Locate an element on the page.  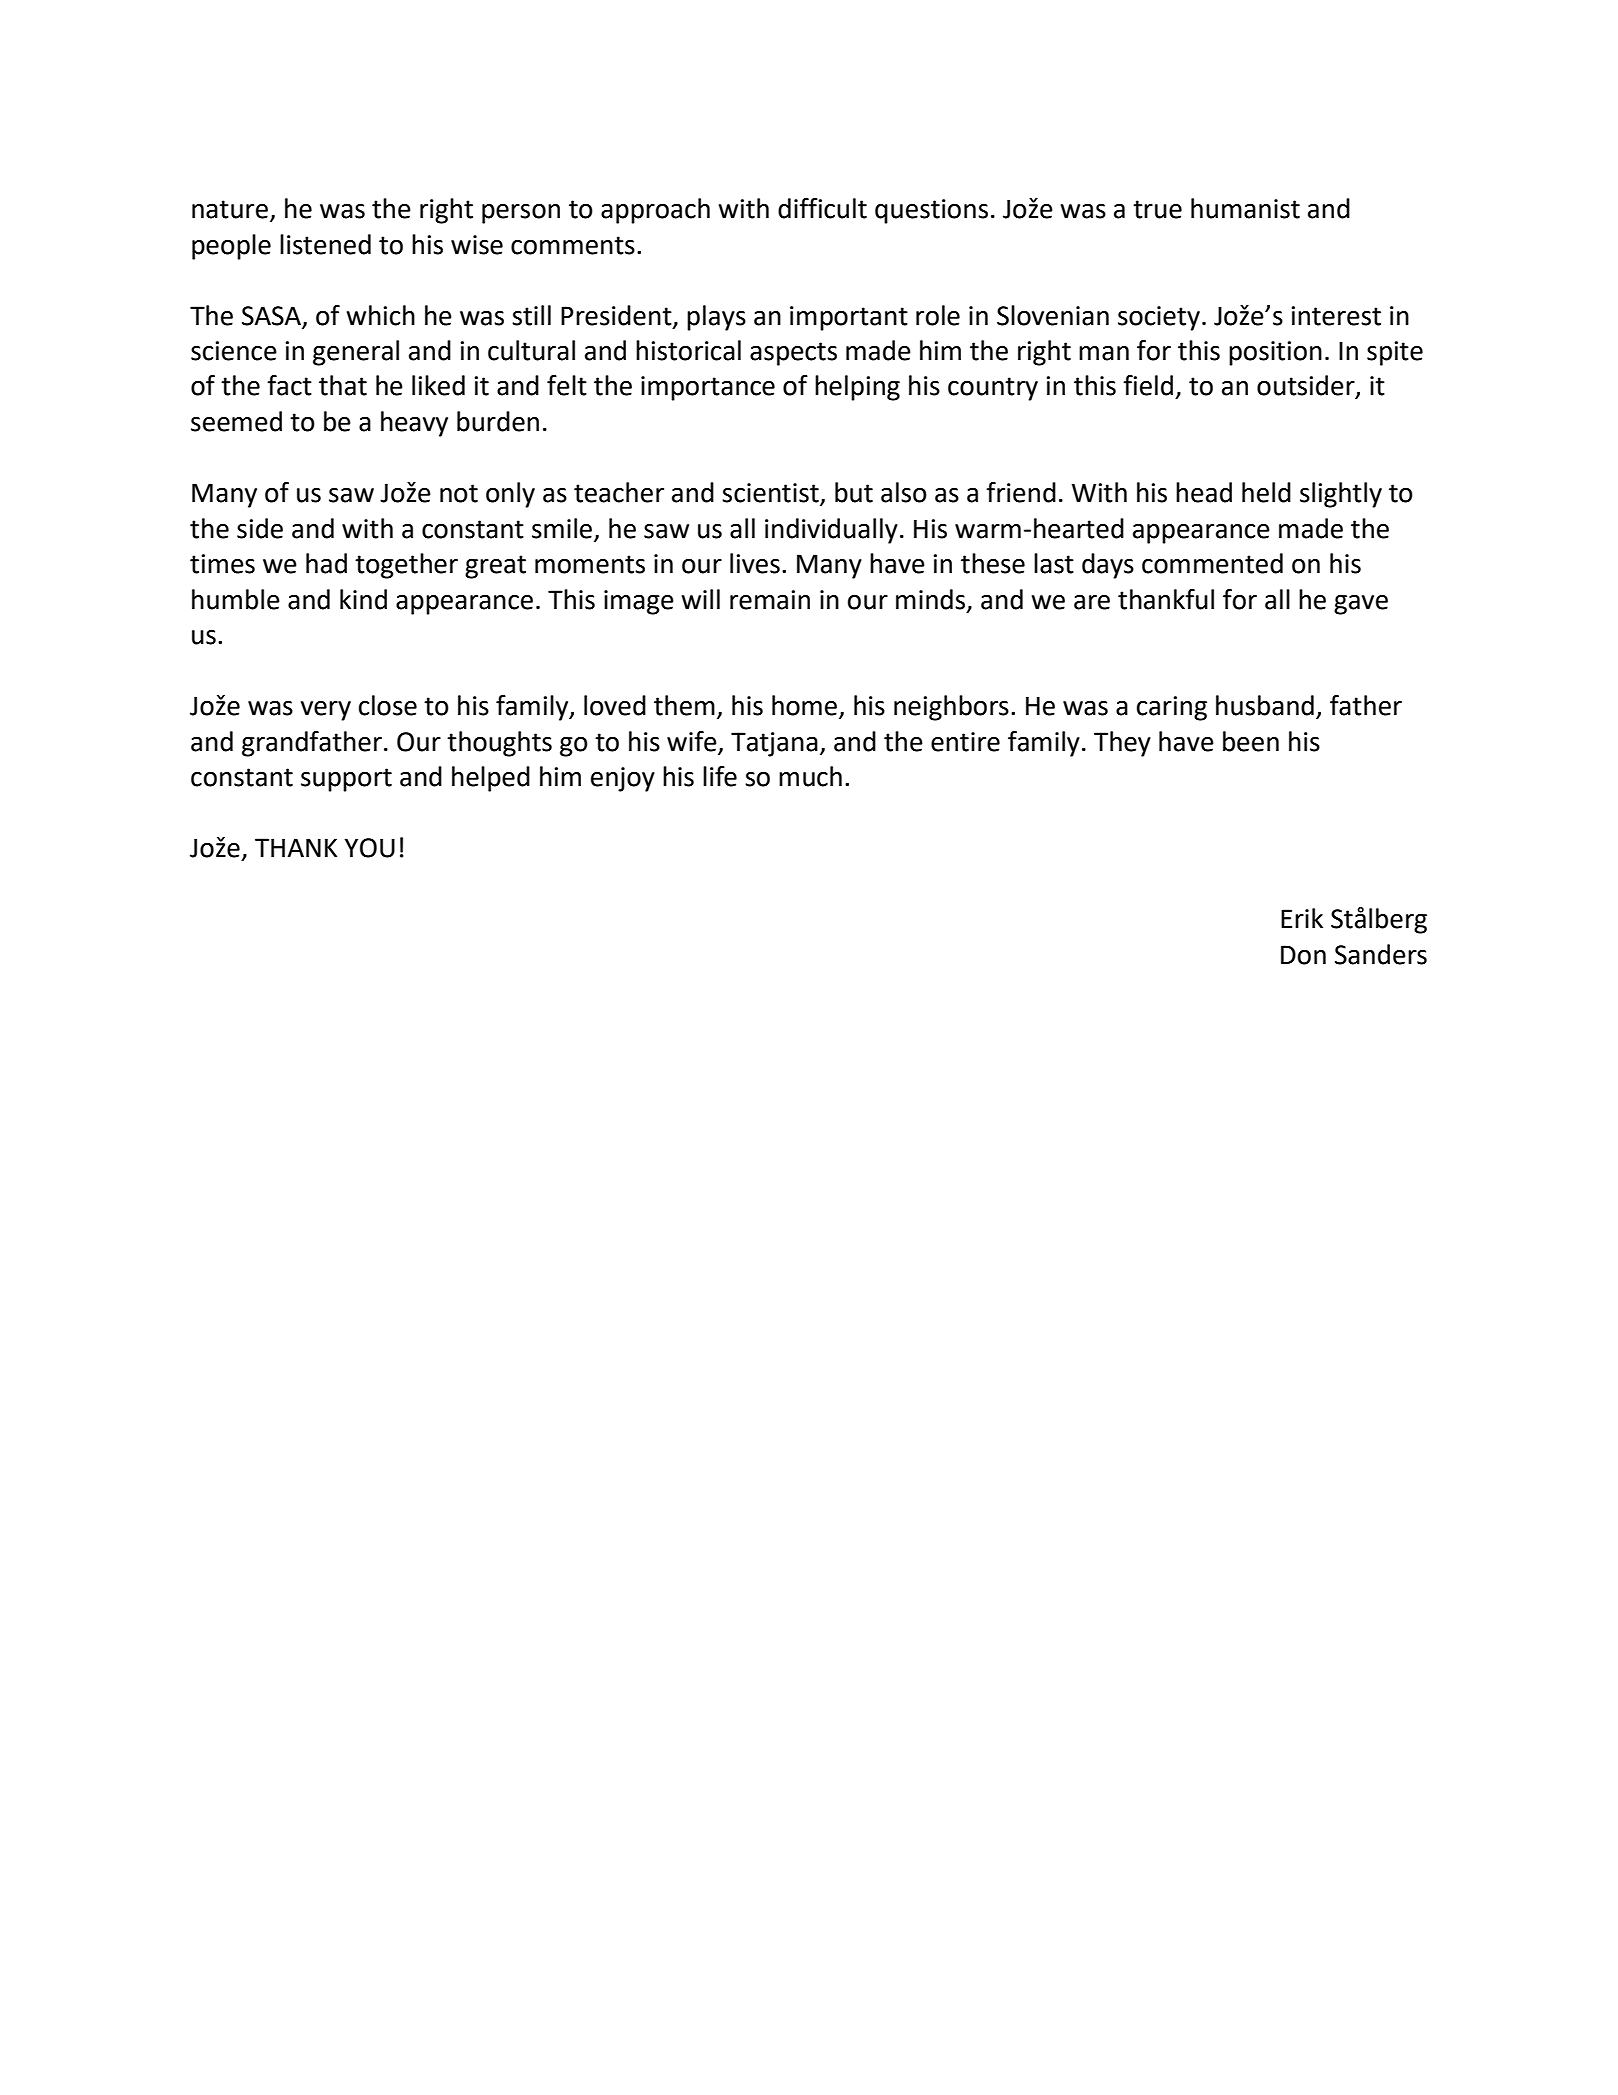
husband is located at coordinates (1265, 705).
